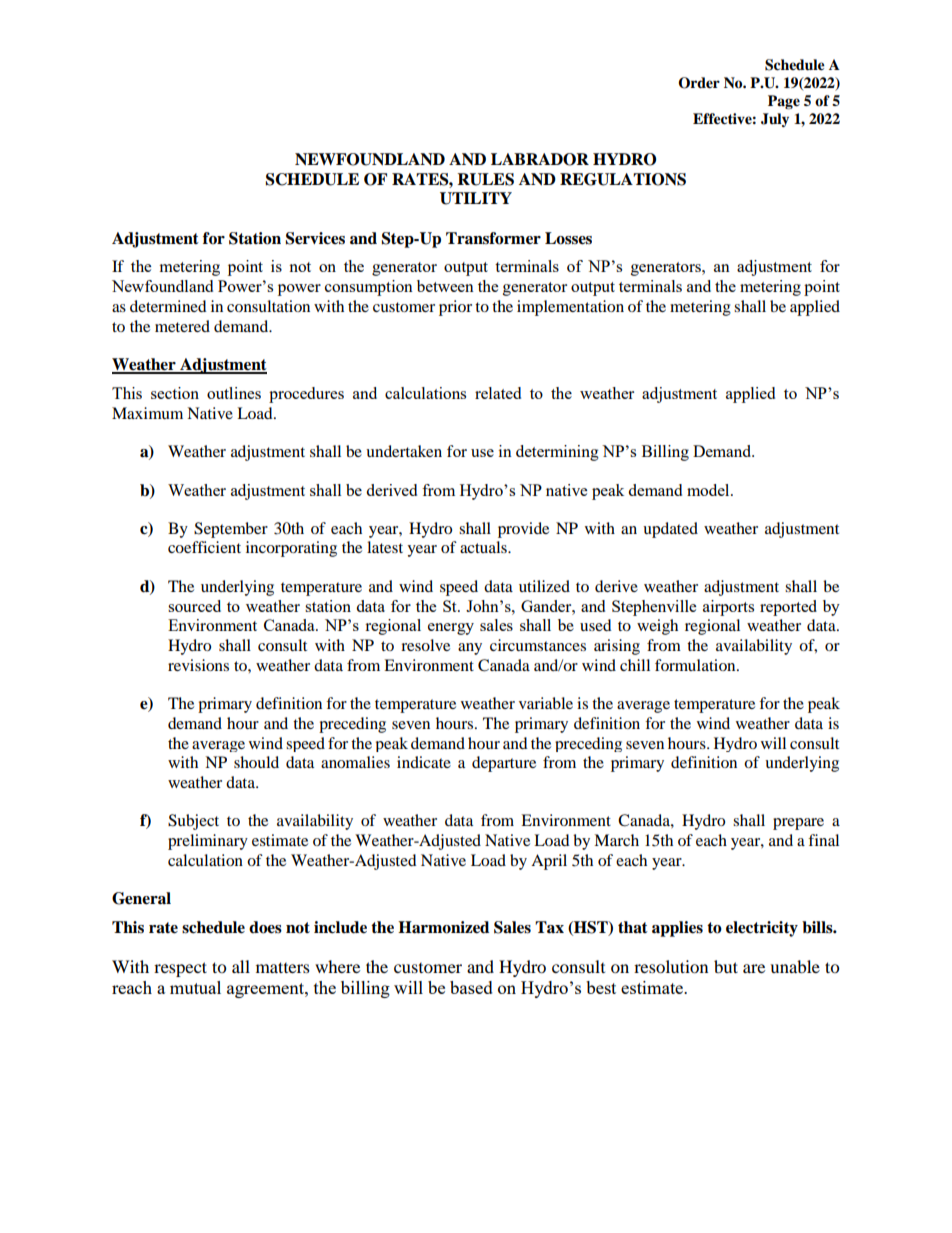 This screenshot has width=952, height=1233. I want to click on Services, so click(315, 238).
